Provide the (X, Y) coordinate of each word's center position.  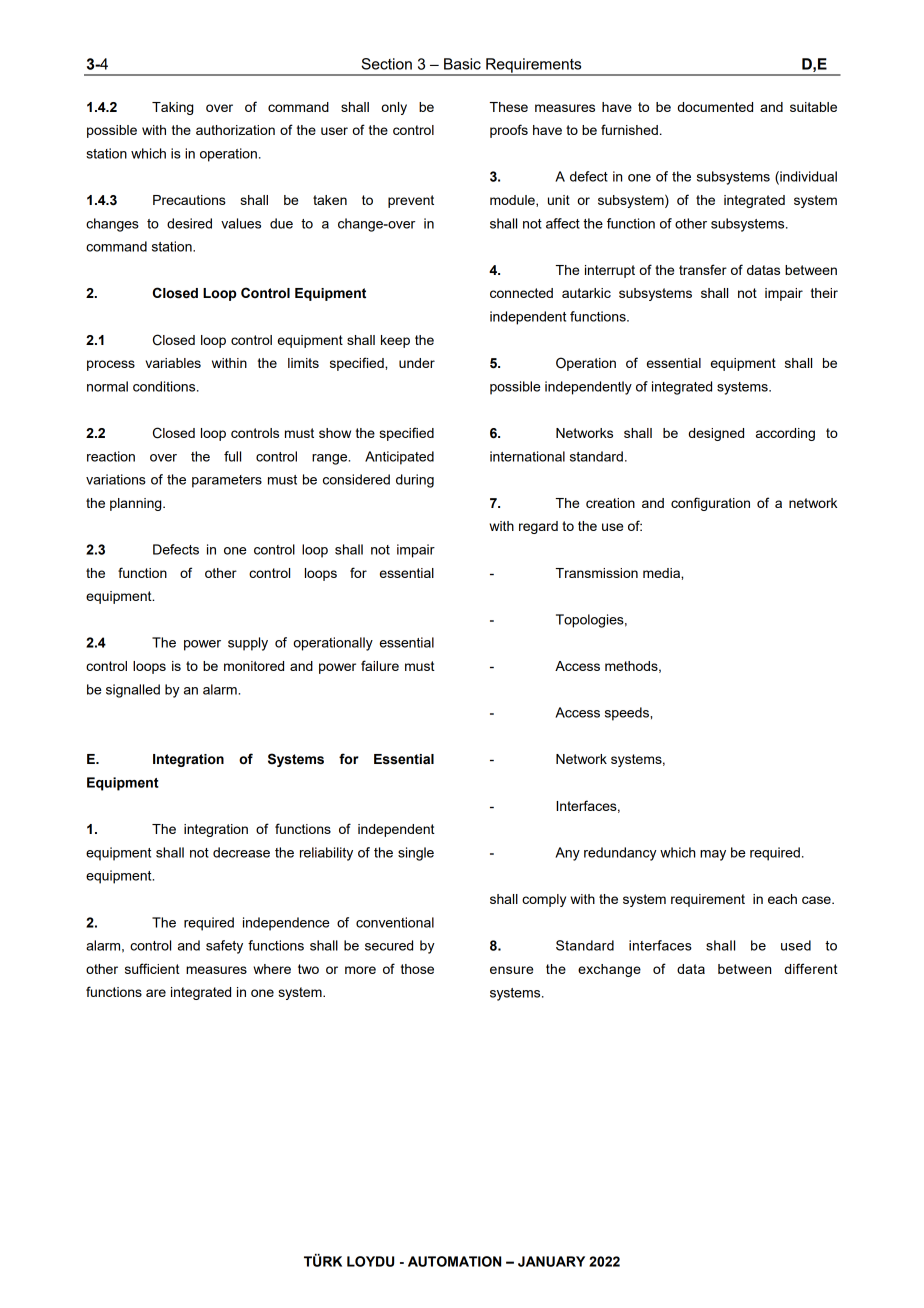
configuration (710, 504)
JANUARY (551, 1261)
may (713, 855)
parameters (227, 481)
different (811, 968)
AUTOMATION (454, 1261)
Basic (462, 64)
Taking (172, 108)
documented (715, 107)
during (415, 481)
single (416, 854)
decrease (241, 852)
